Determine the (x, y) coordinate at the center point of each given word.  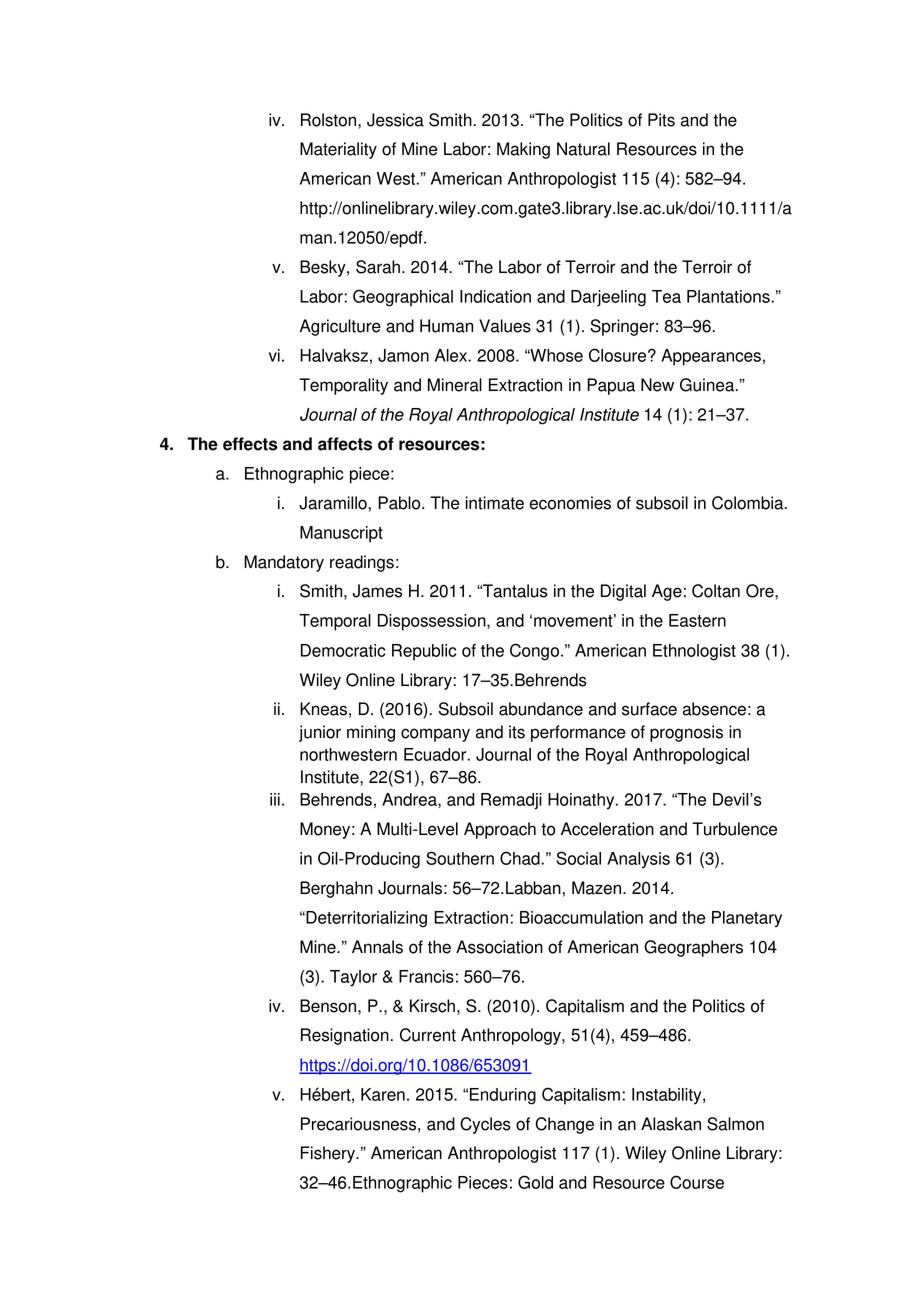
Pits (661, 120)
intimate (495, 503)
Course (697, 1182)
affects (345, 444)
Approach (500, 830)
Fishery (329, 1154)
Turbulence (734, 829)
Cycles (485, 1125)
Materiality (338, 150)
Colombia (749, 503)
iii (275, 799)
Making (523, 150)
